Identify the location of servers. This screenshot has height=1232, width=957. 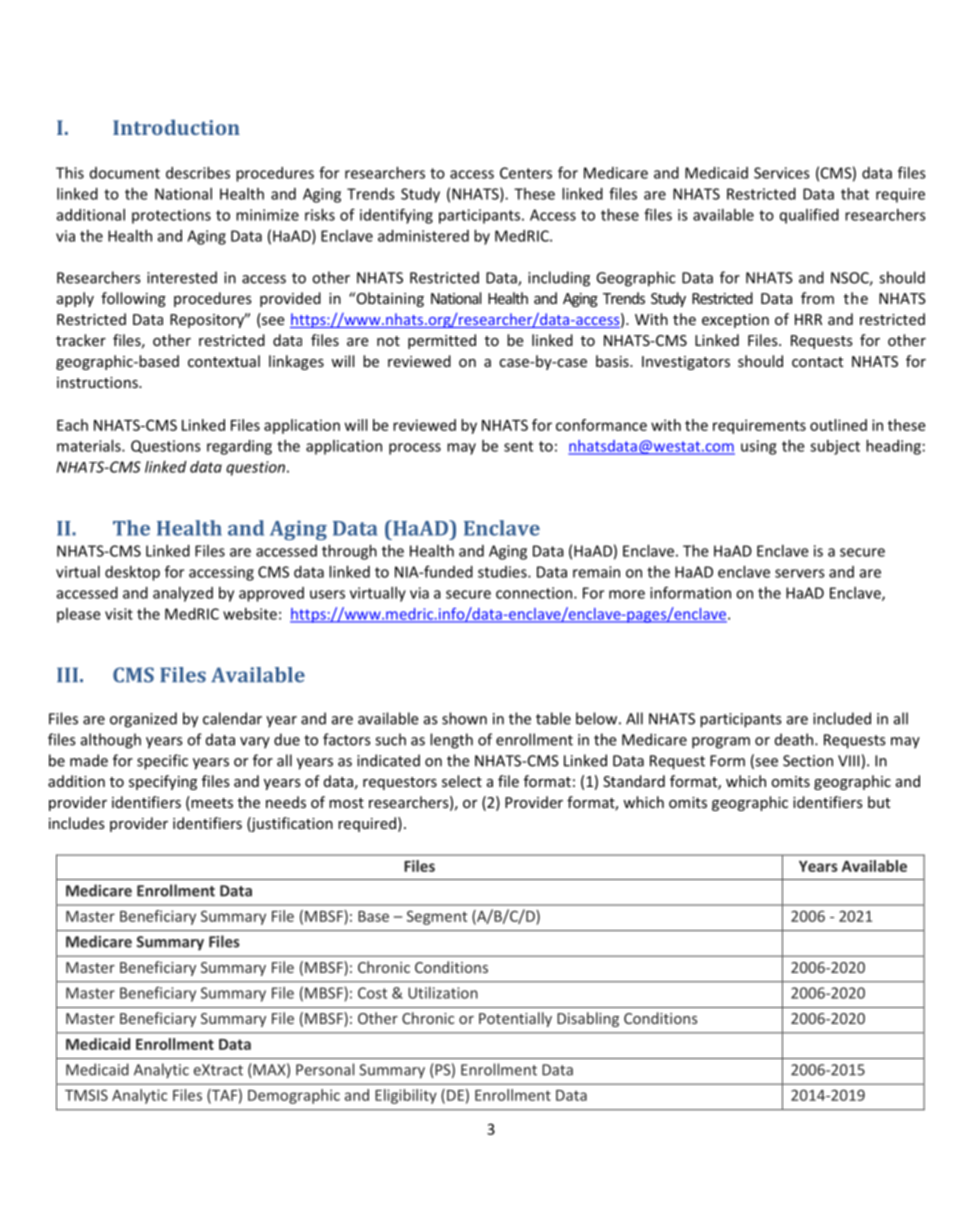
(800, 573).
